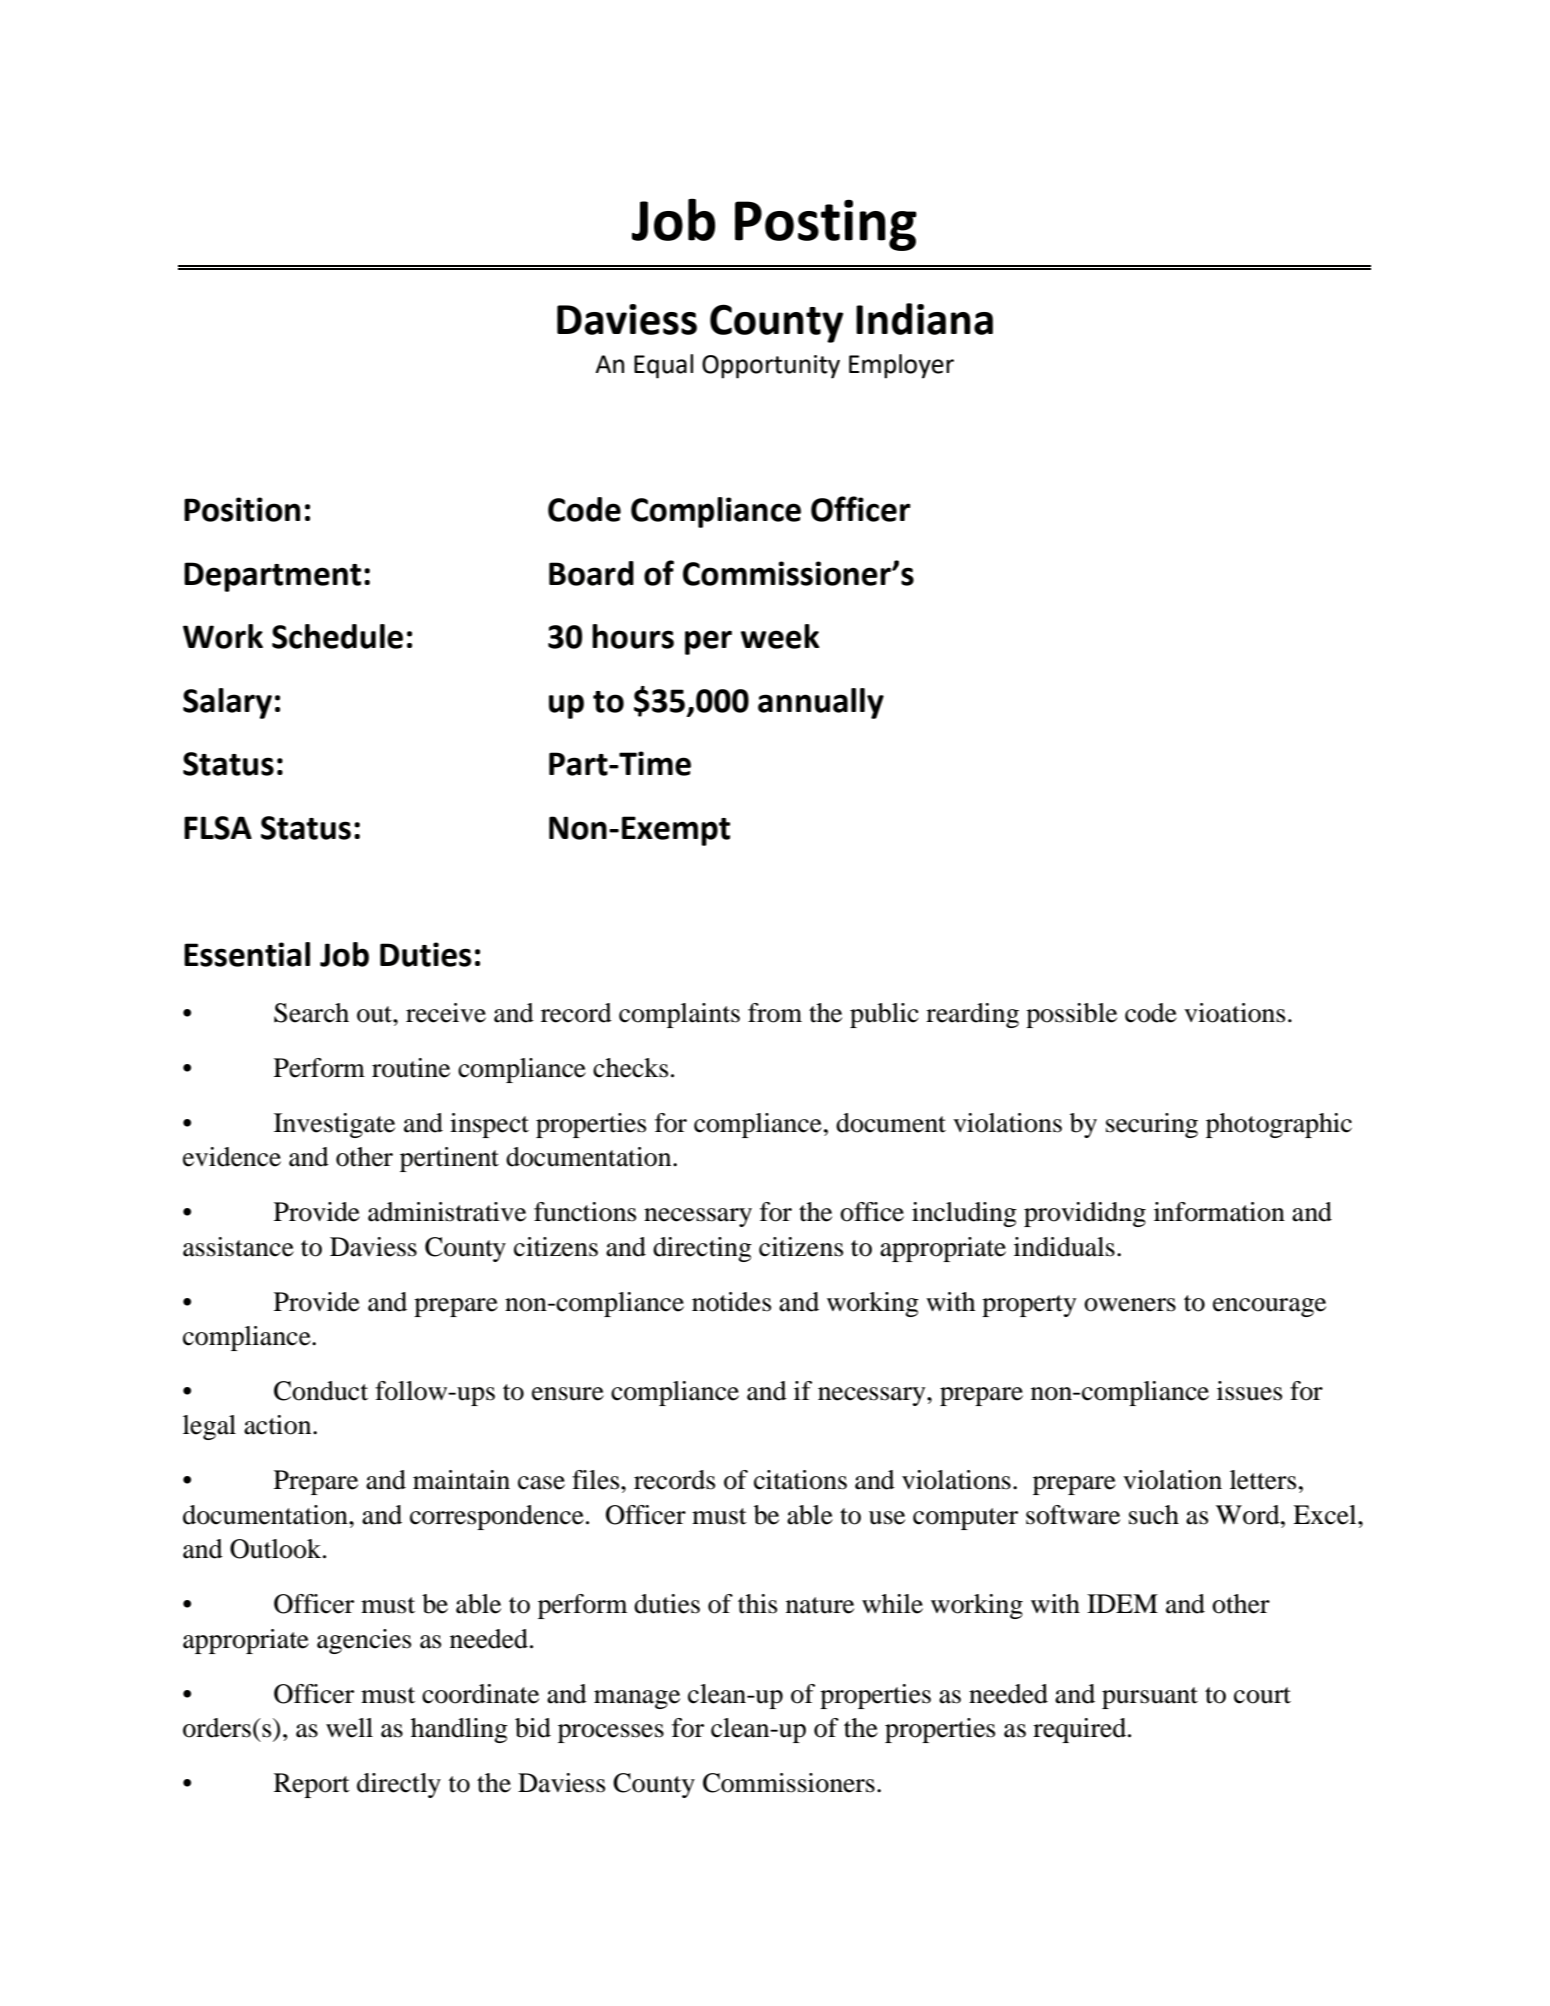 This page has width=1550, height=2006. I want to click on well, so click(349, 1728).
